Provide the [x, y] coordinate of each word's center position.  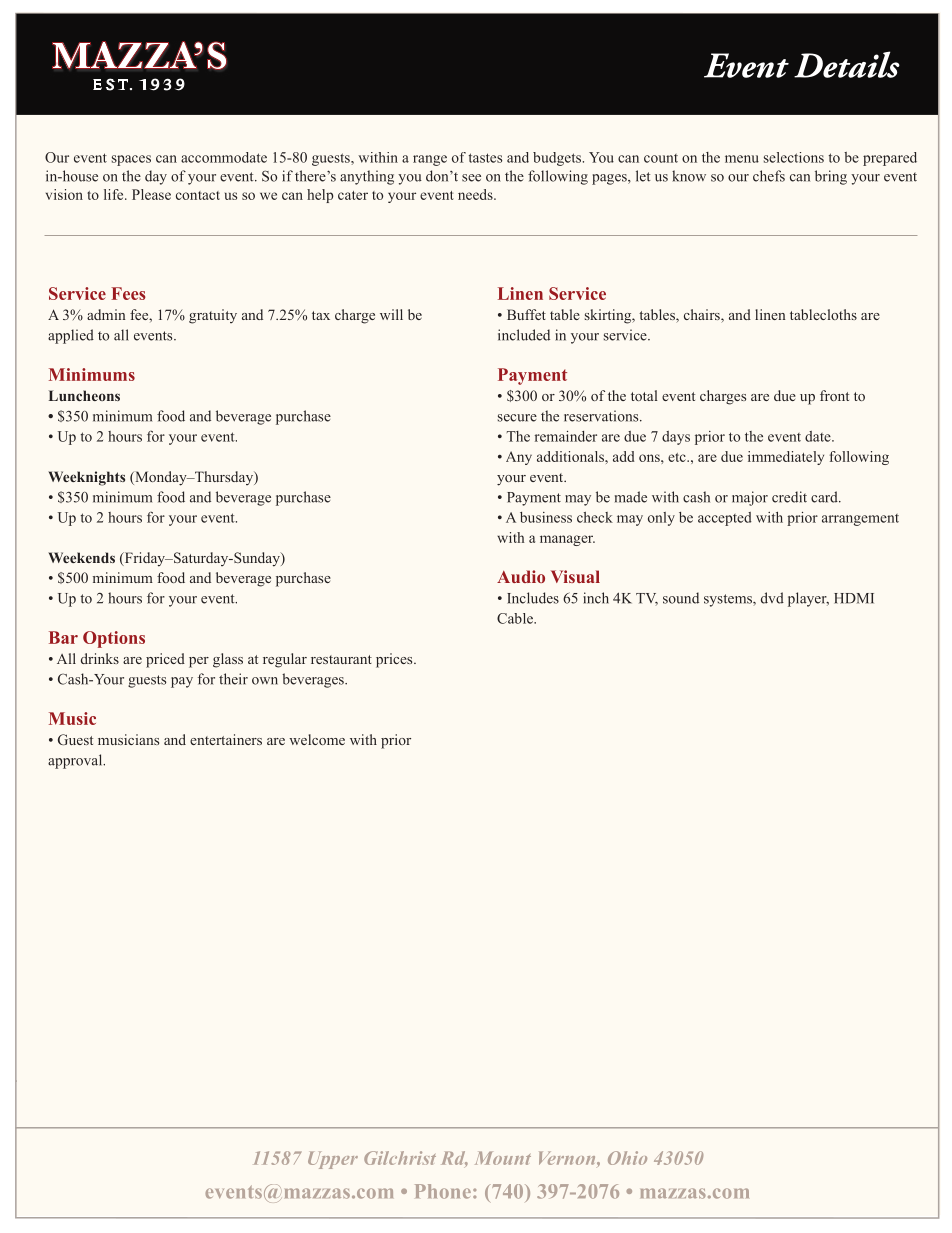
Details [847, 64]
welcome [317, 739]
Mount [503, 1158]
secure [517, 418]
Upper [333, 1160]
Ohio [627, 1158]
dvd [772, 598]
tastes [485, 158]
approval [76, 761]
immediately [786, 458]
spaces [131, 160]
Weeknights [86, 478]
